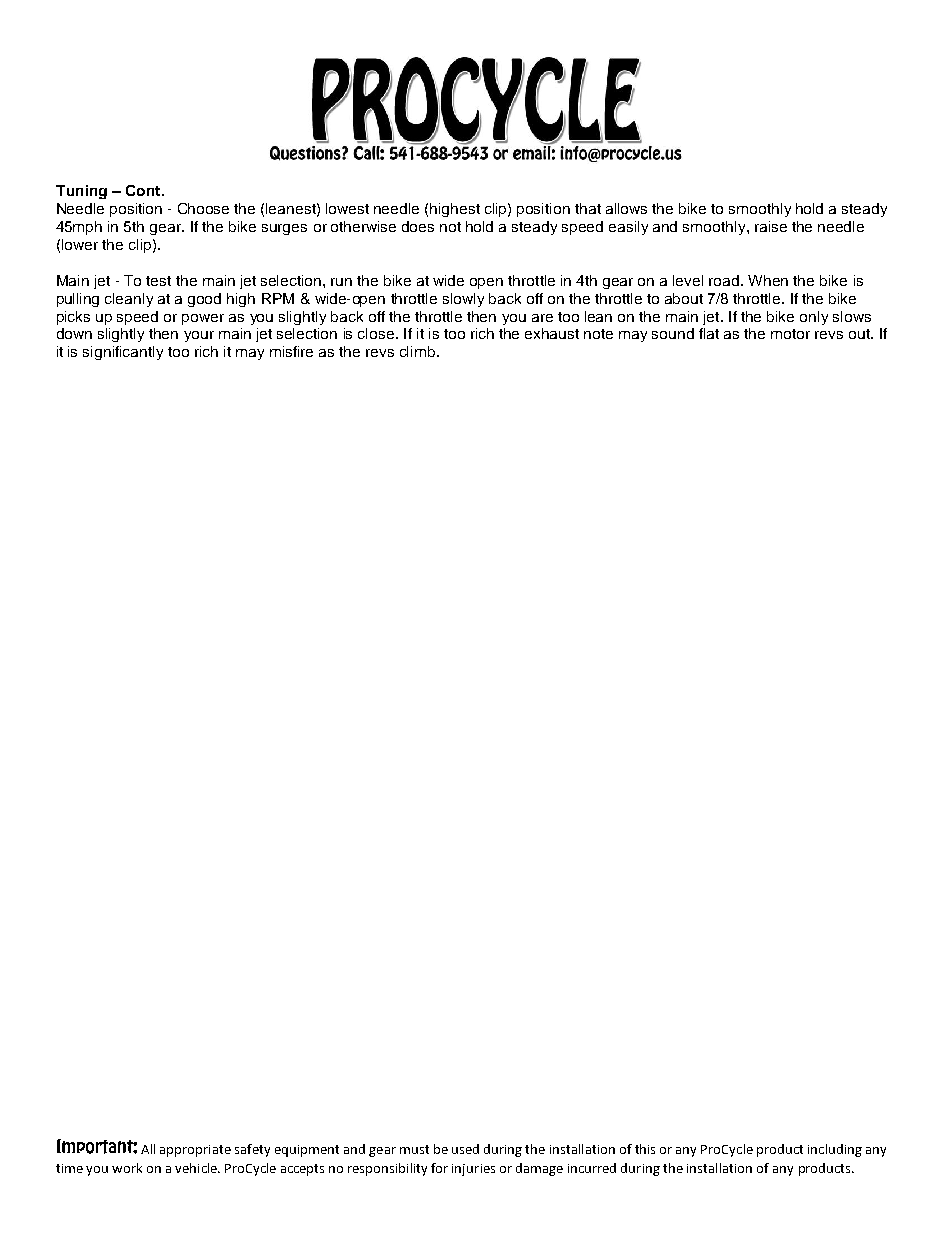 Image resolution: width=952 pixels, height=1233 pixels. I want to click on Choose, so click(203, 208).
